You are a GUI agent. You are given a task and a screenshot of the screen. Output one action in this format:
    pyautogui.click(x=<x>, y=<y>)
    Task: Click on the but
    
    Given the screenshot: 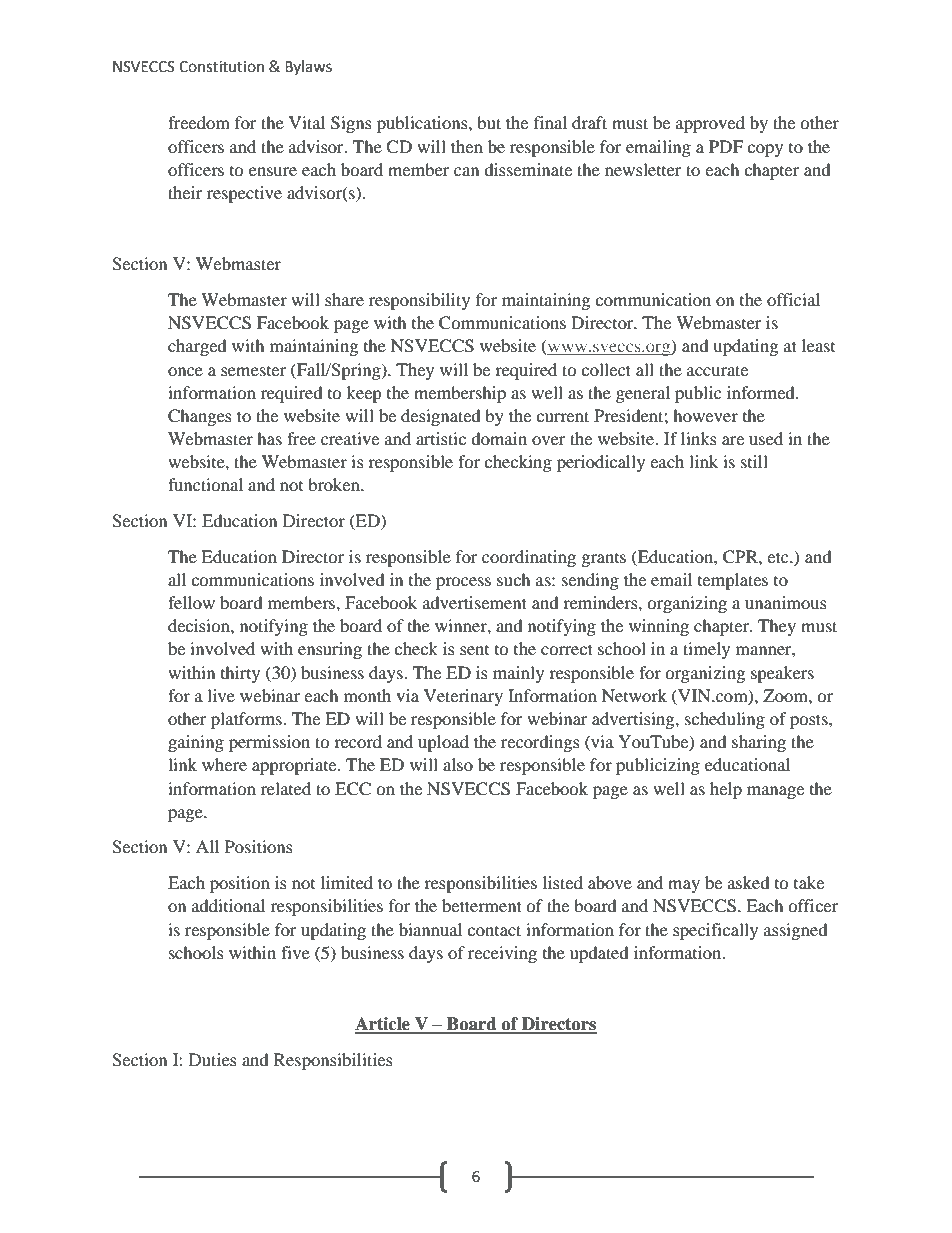 What is the action you would take?
    pyautogui.click(x=489, y=122)
